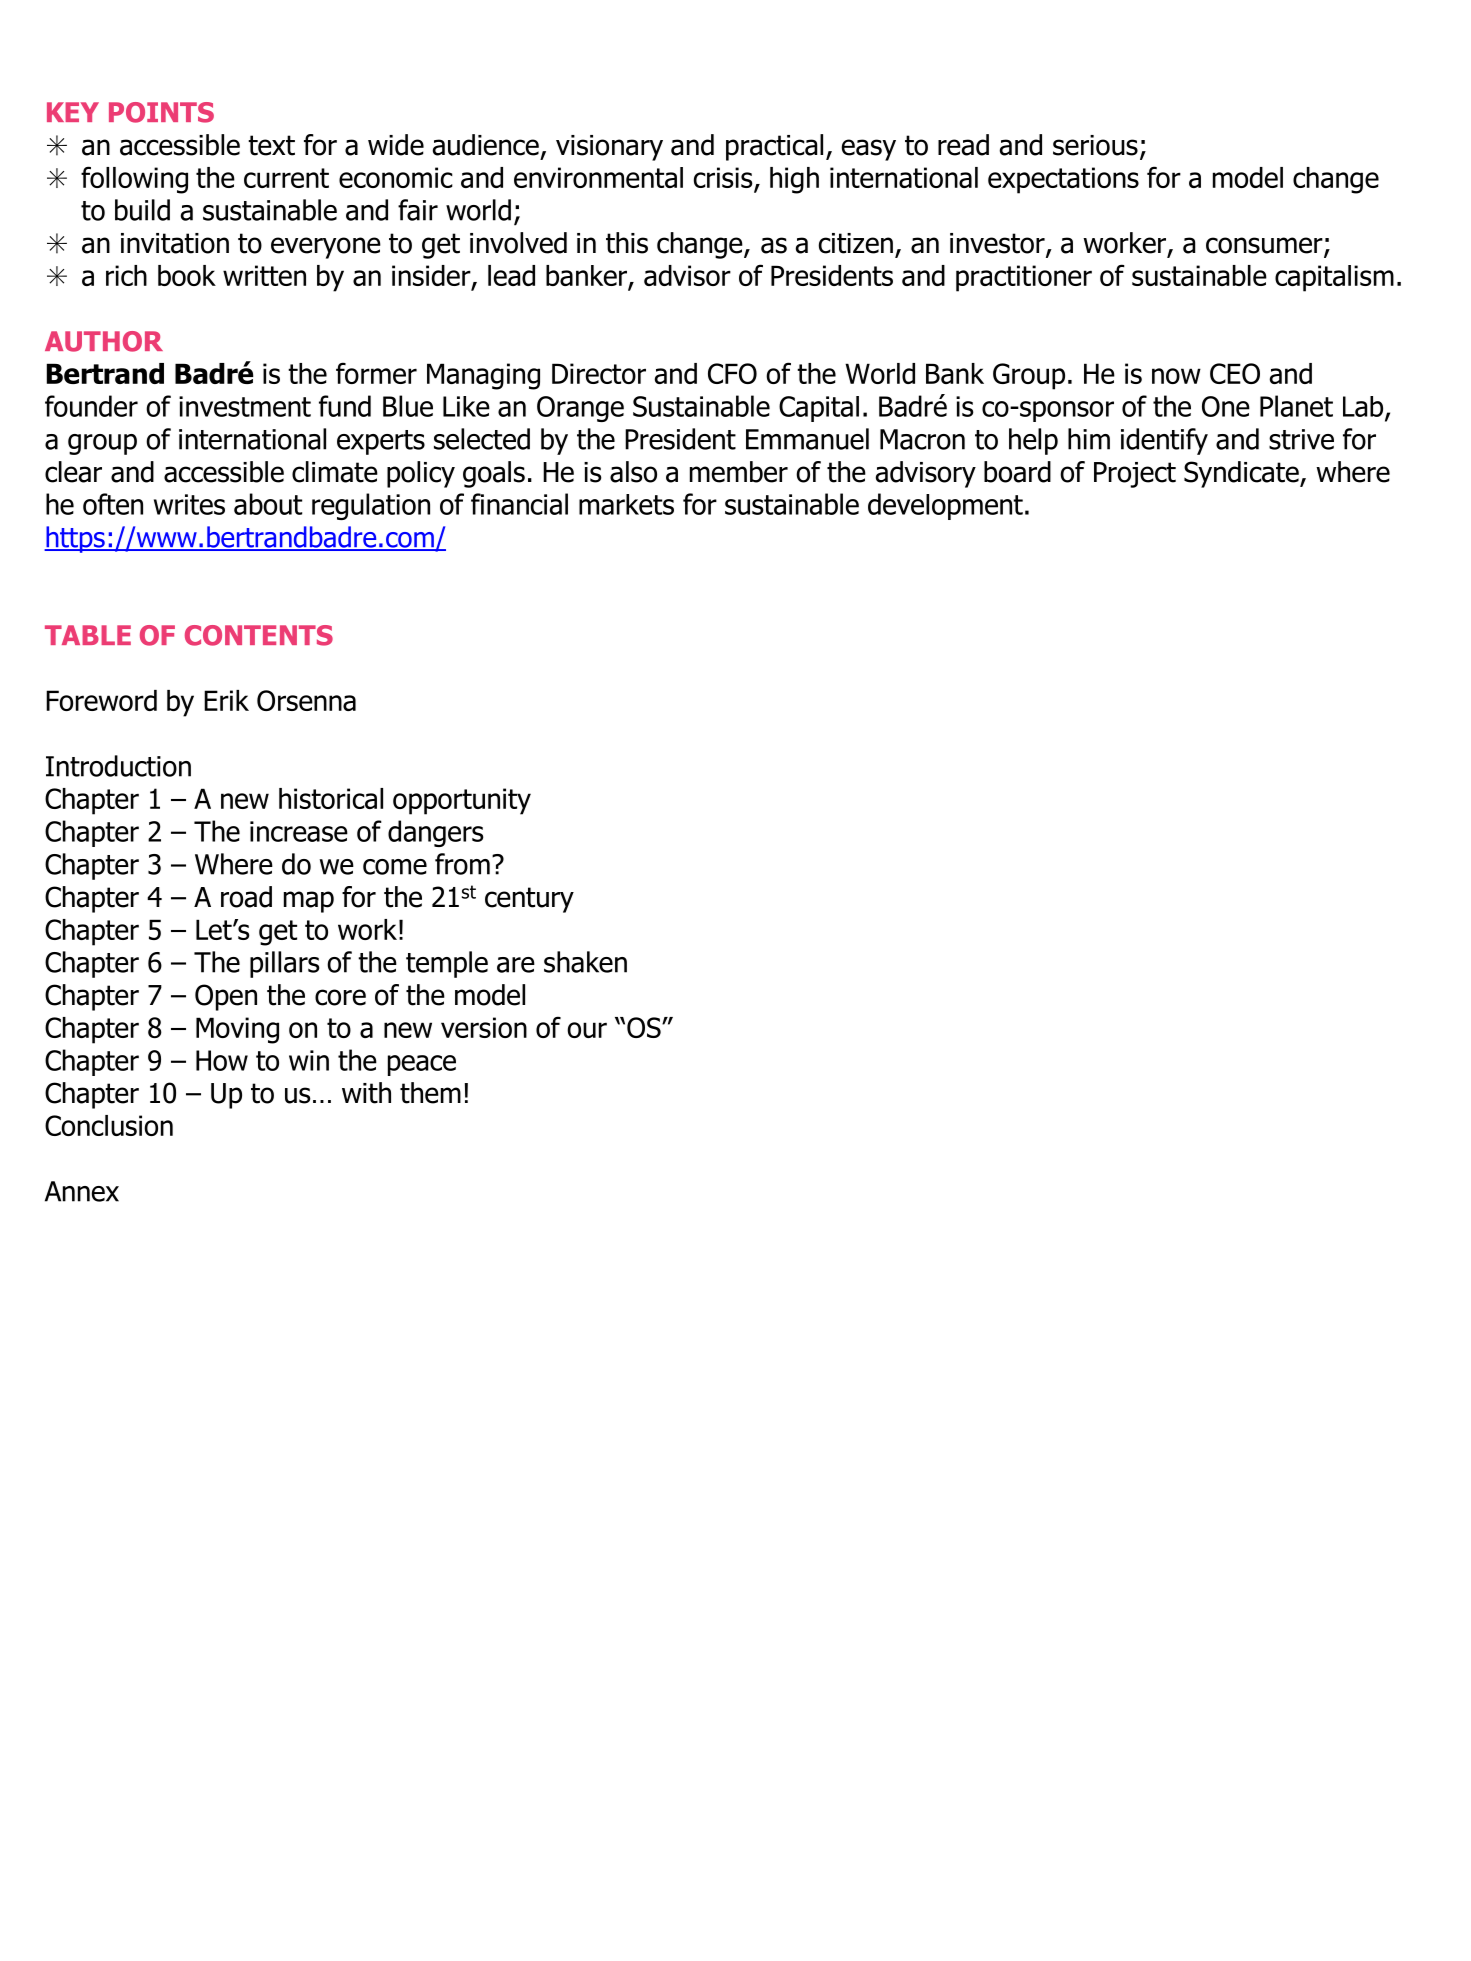 The height and width of the image is (1961, 1471). I want to click on our, so click(587, 1030).
